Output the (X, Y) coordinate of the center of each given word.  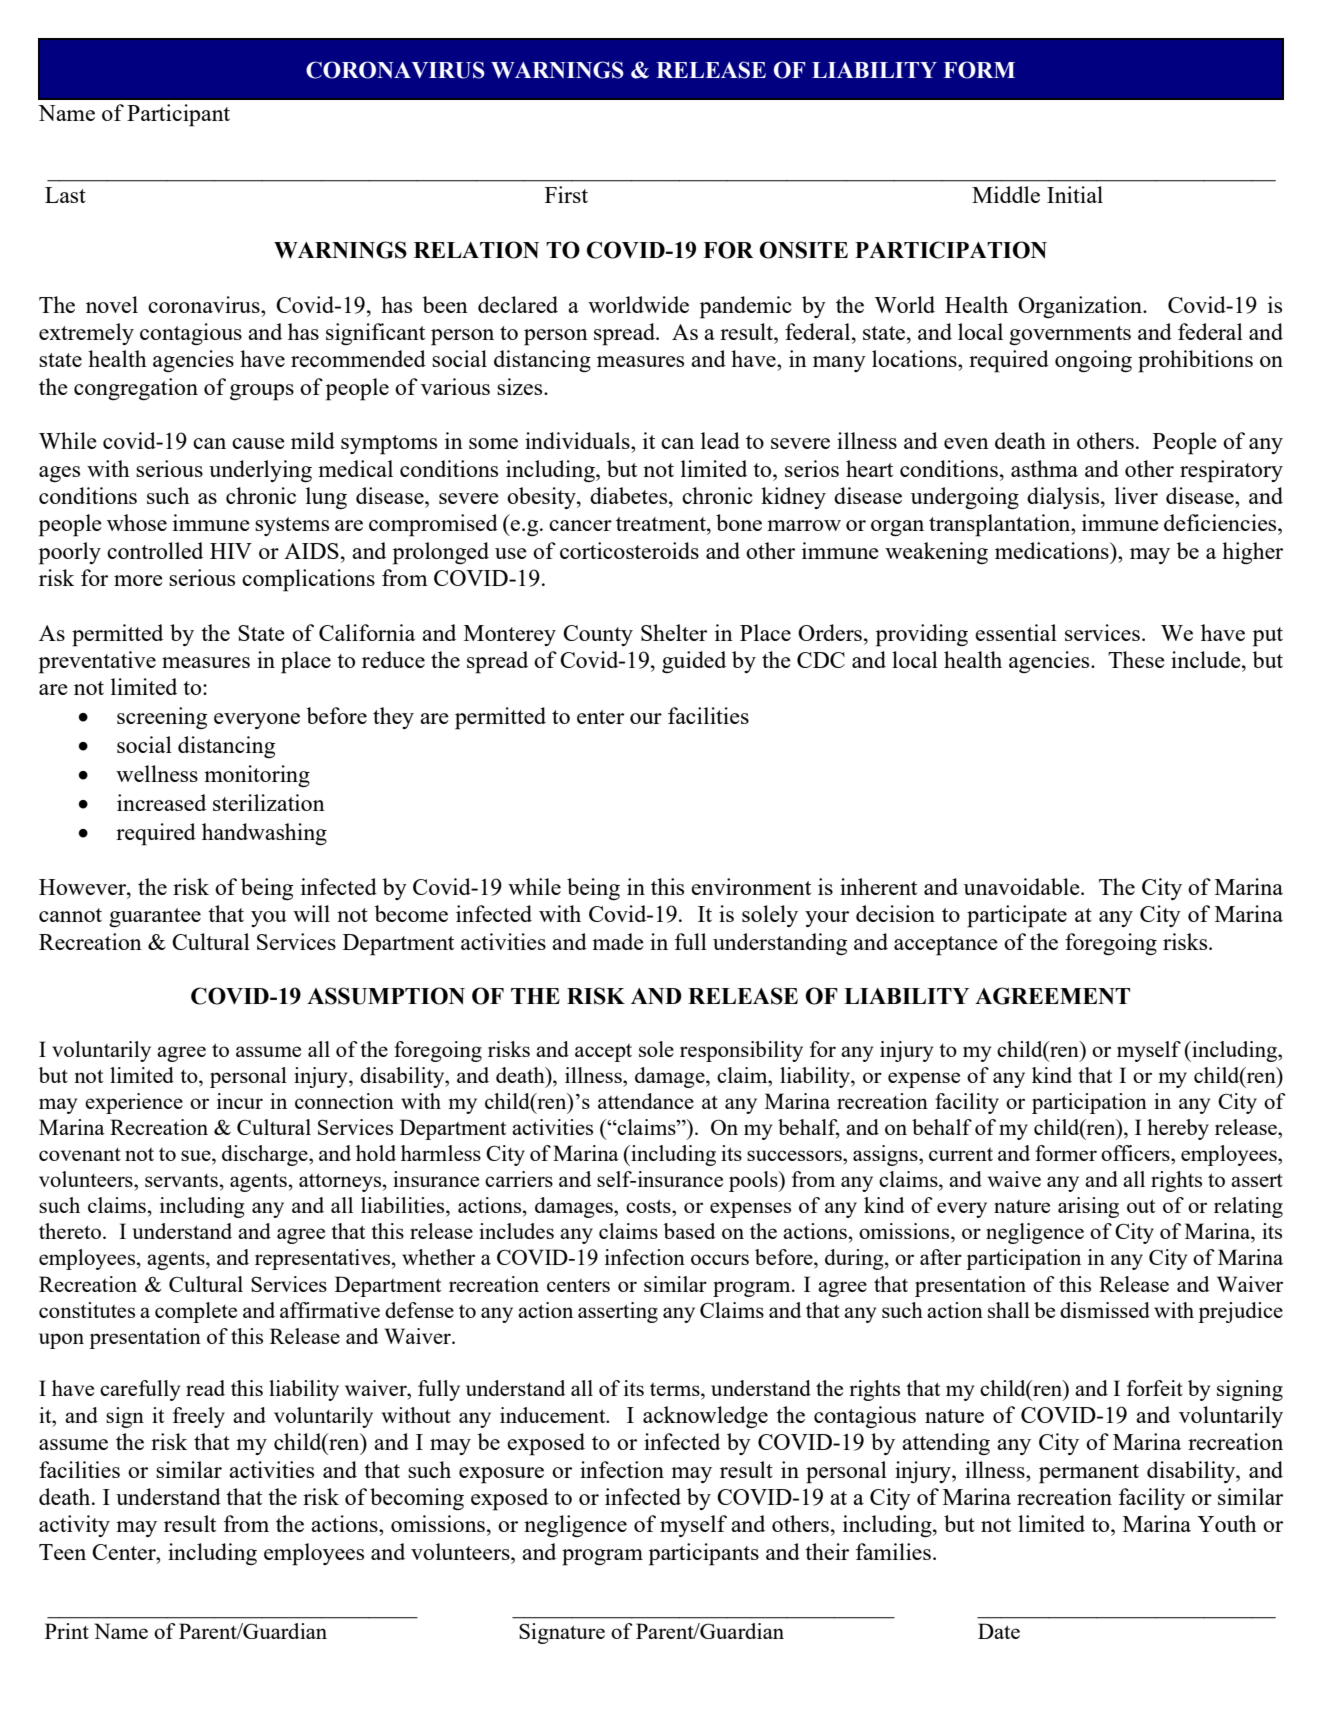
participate (1017, 916)
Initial (1075, 194)
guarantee (155, 917)
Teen (62, 1552)
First (566, 194)
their (827, 1551)
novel (112, 304)
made (618, 941)
